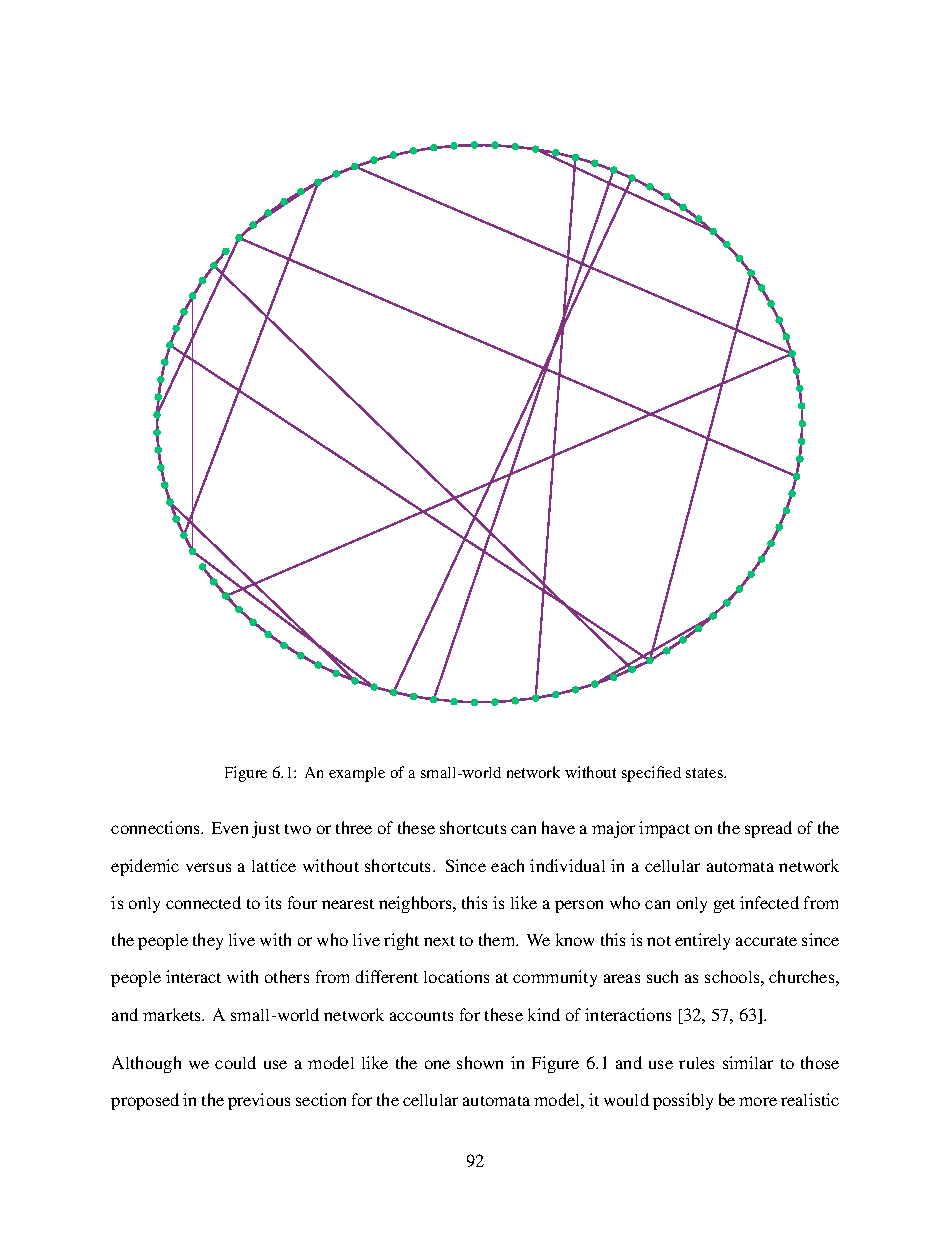  I want to click on connected, so click(203, 902).
